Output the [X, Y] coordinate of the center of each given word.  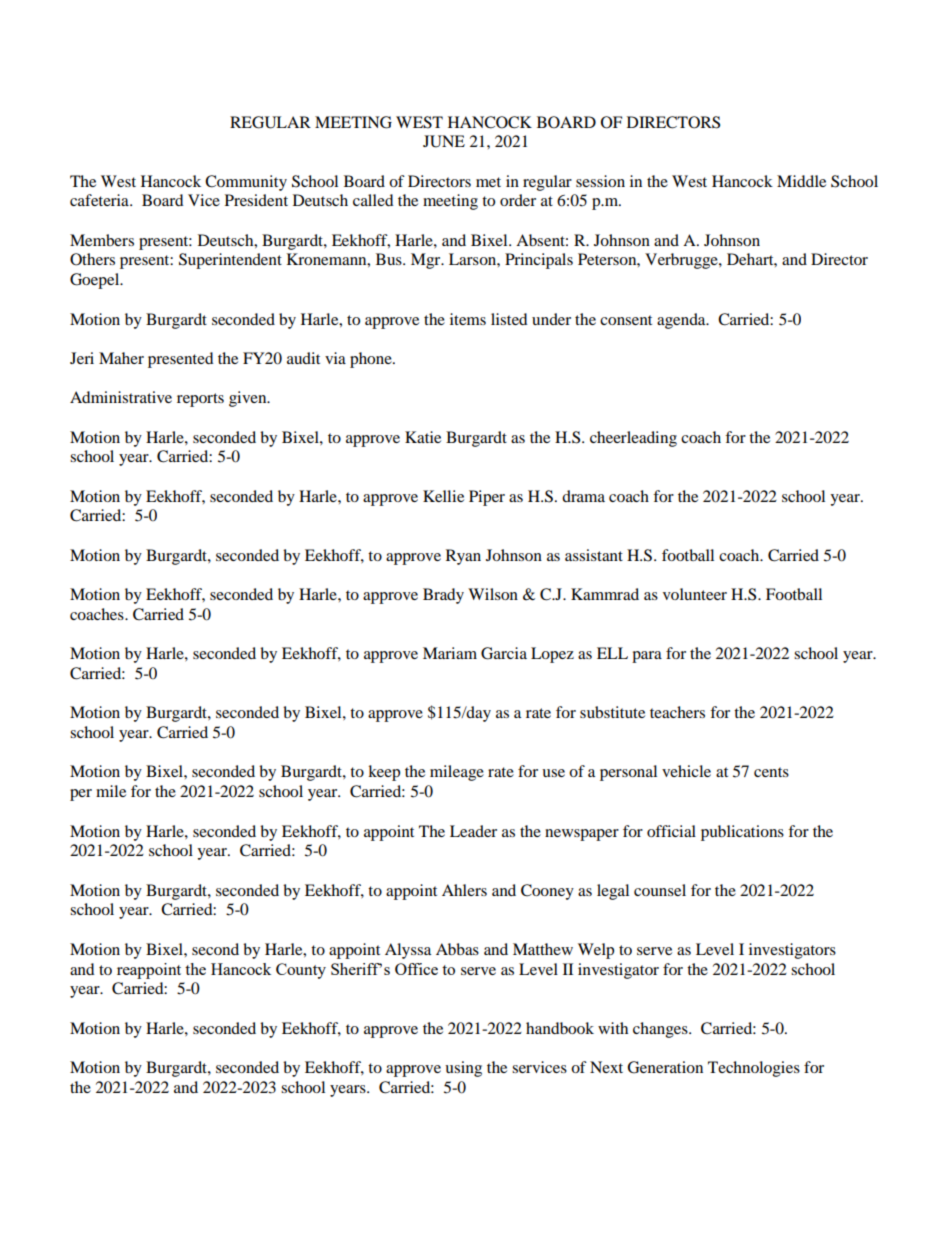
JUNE [444, 141]
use [553, 773]
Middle [801, 181]
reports [200, 400]
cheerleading [633, 439]
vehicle [686, 771]
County [301, 971]
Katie [423, 437]
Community [246, 183]
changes [661, 1030]
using [463, 1069]
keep [384, 773]
